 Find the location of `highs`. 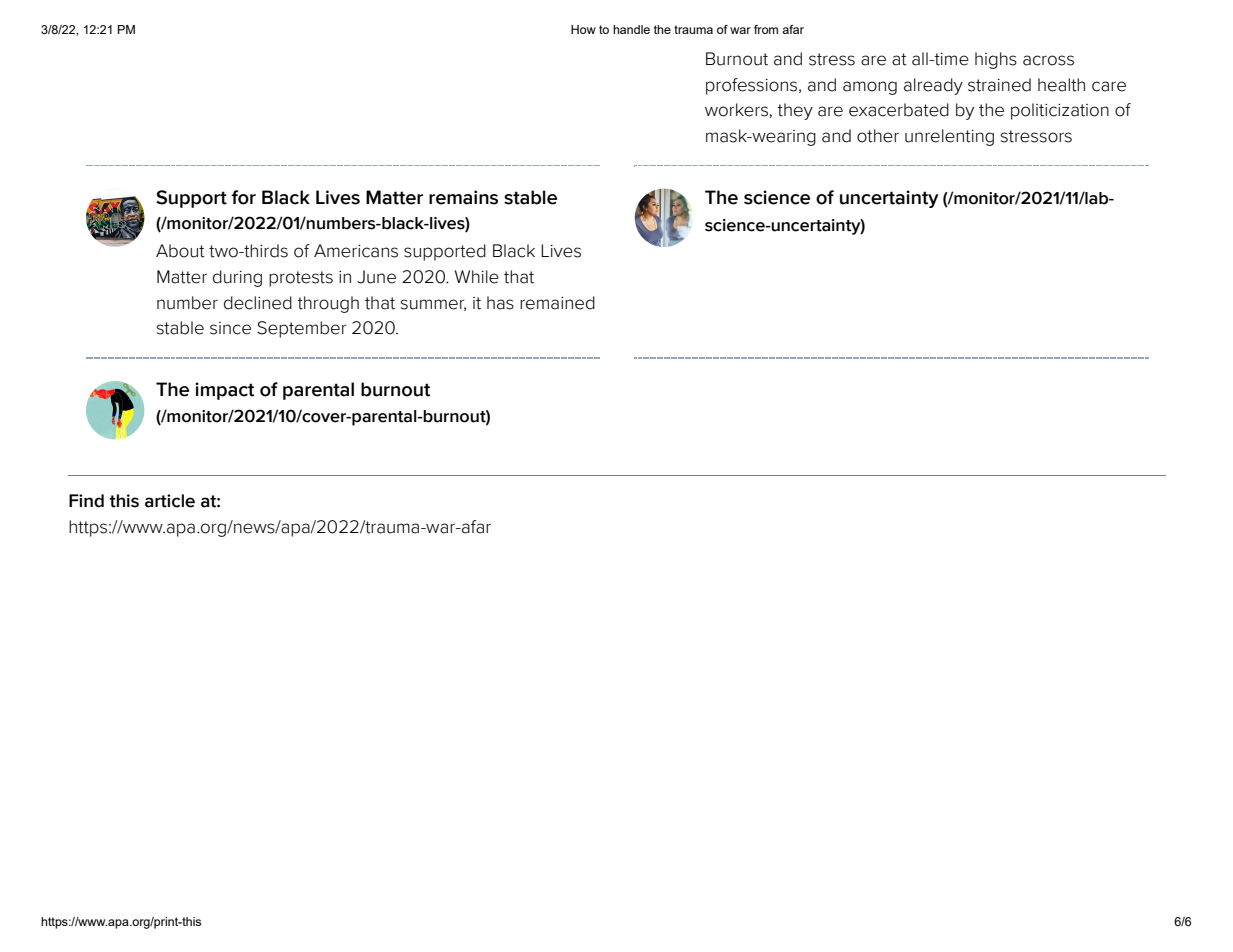

highs is located at coordinates (996, 60).
